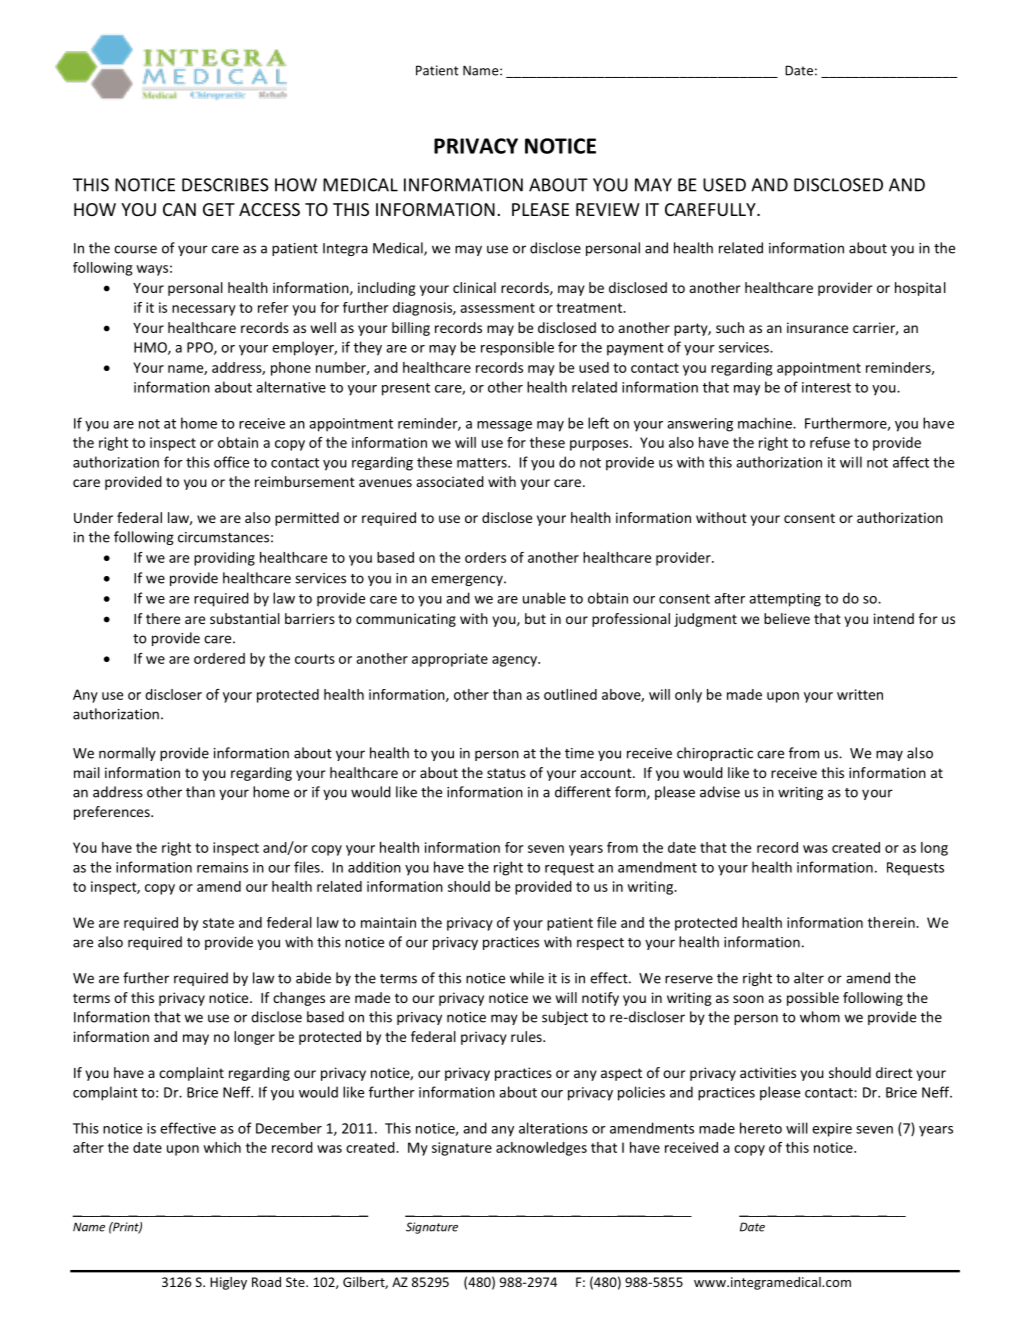 This page has width=1030, height=1333. What do you see at coordinates (541, 1149) in the page?
I see `acknowledges` at bounding box center [541, 1149].
